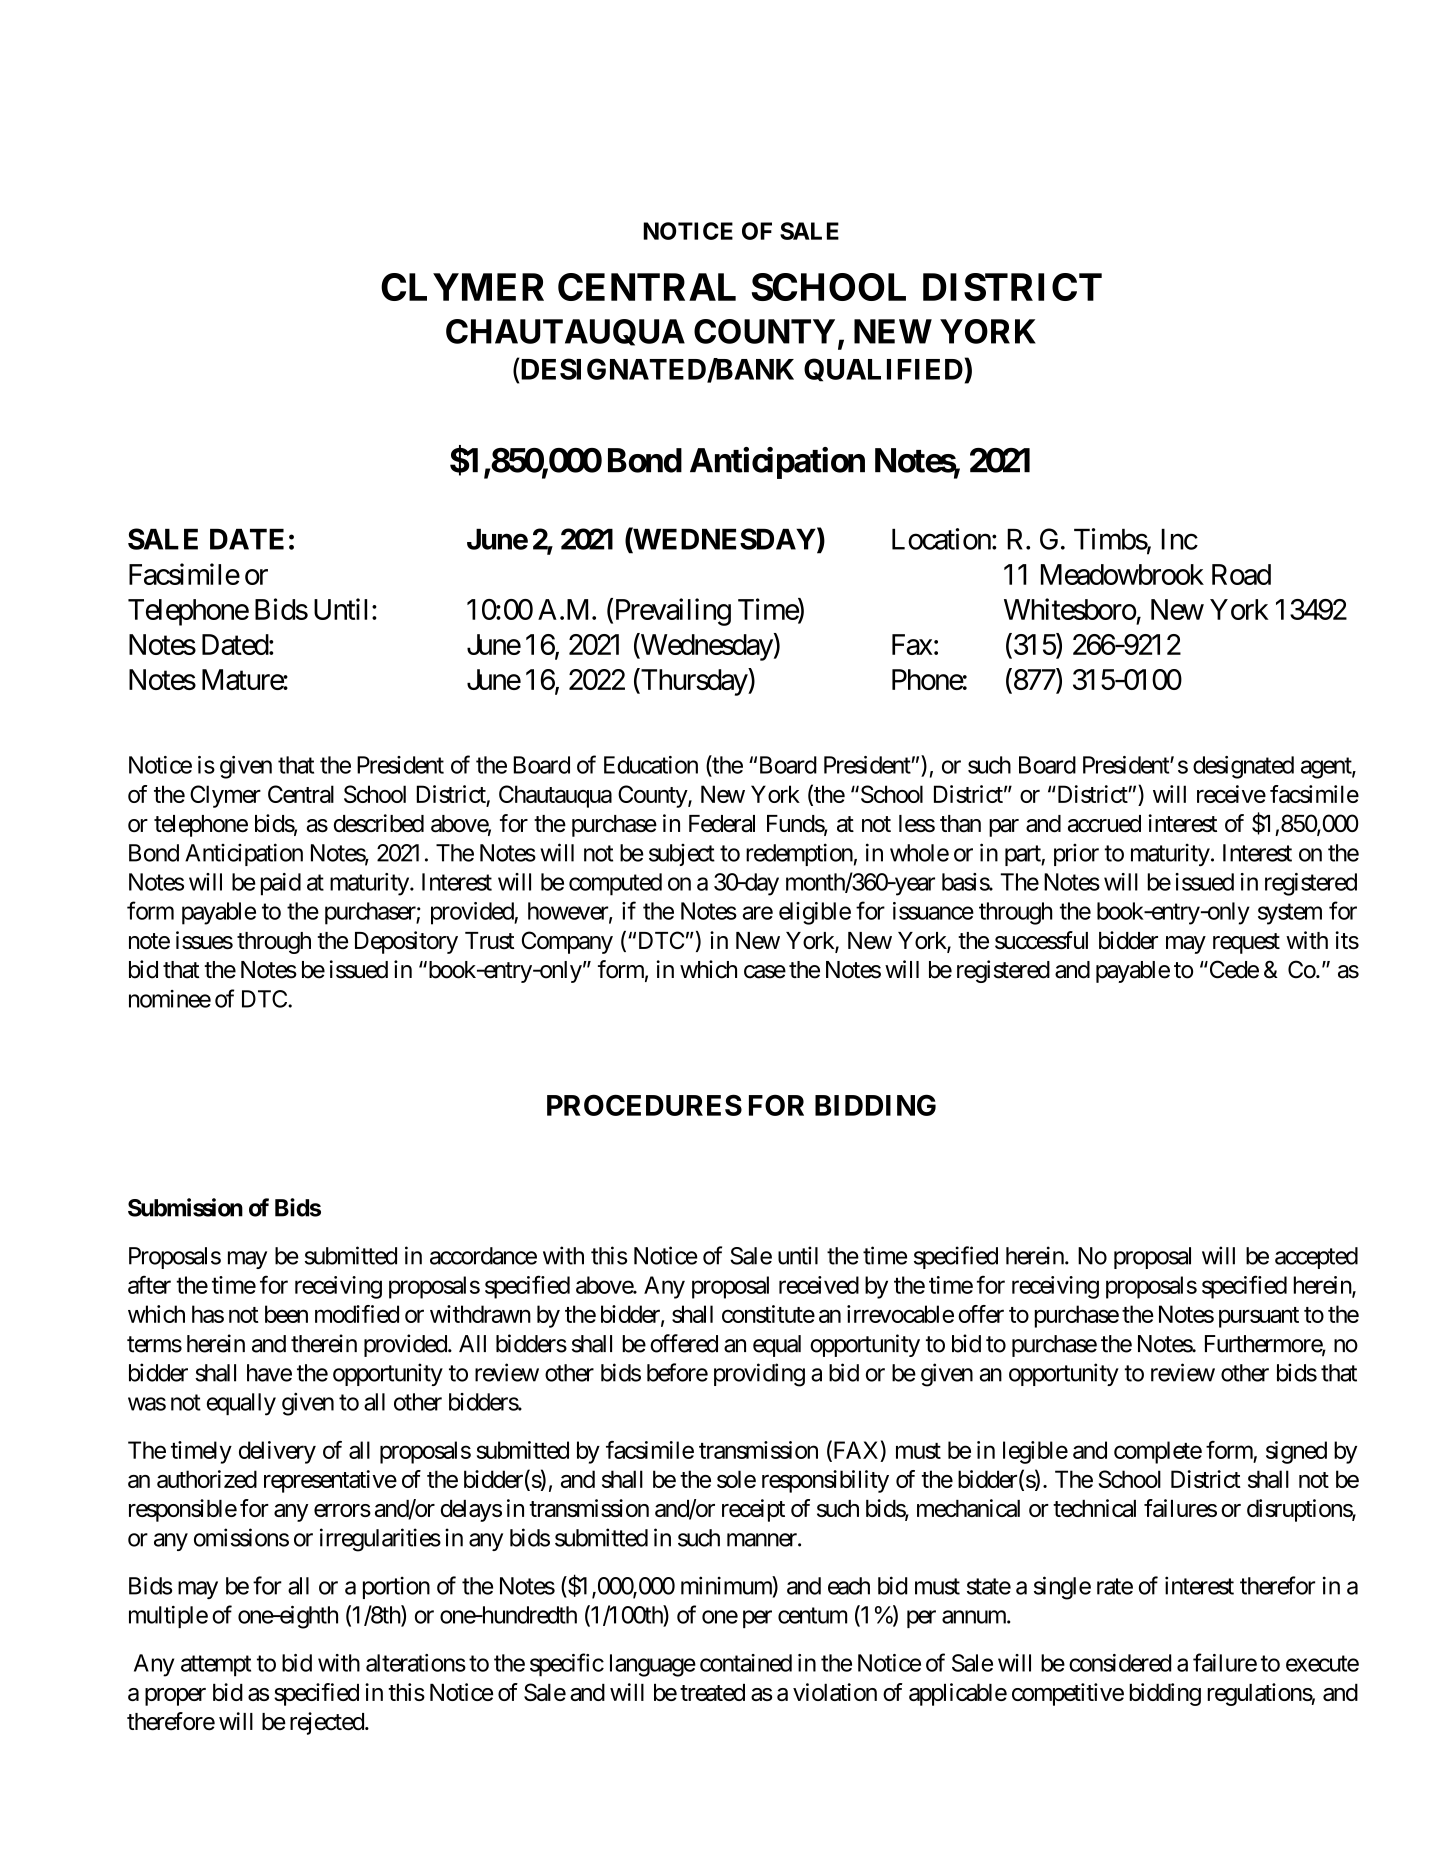 The height and width of the image is (1865, 1441). What do you see at coordinates (1246, 943) in the image?
I see `request` at bounding box center [1246, 943].
